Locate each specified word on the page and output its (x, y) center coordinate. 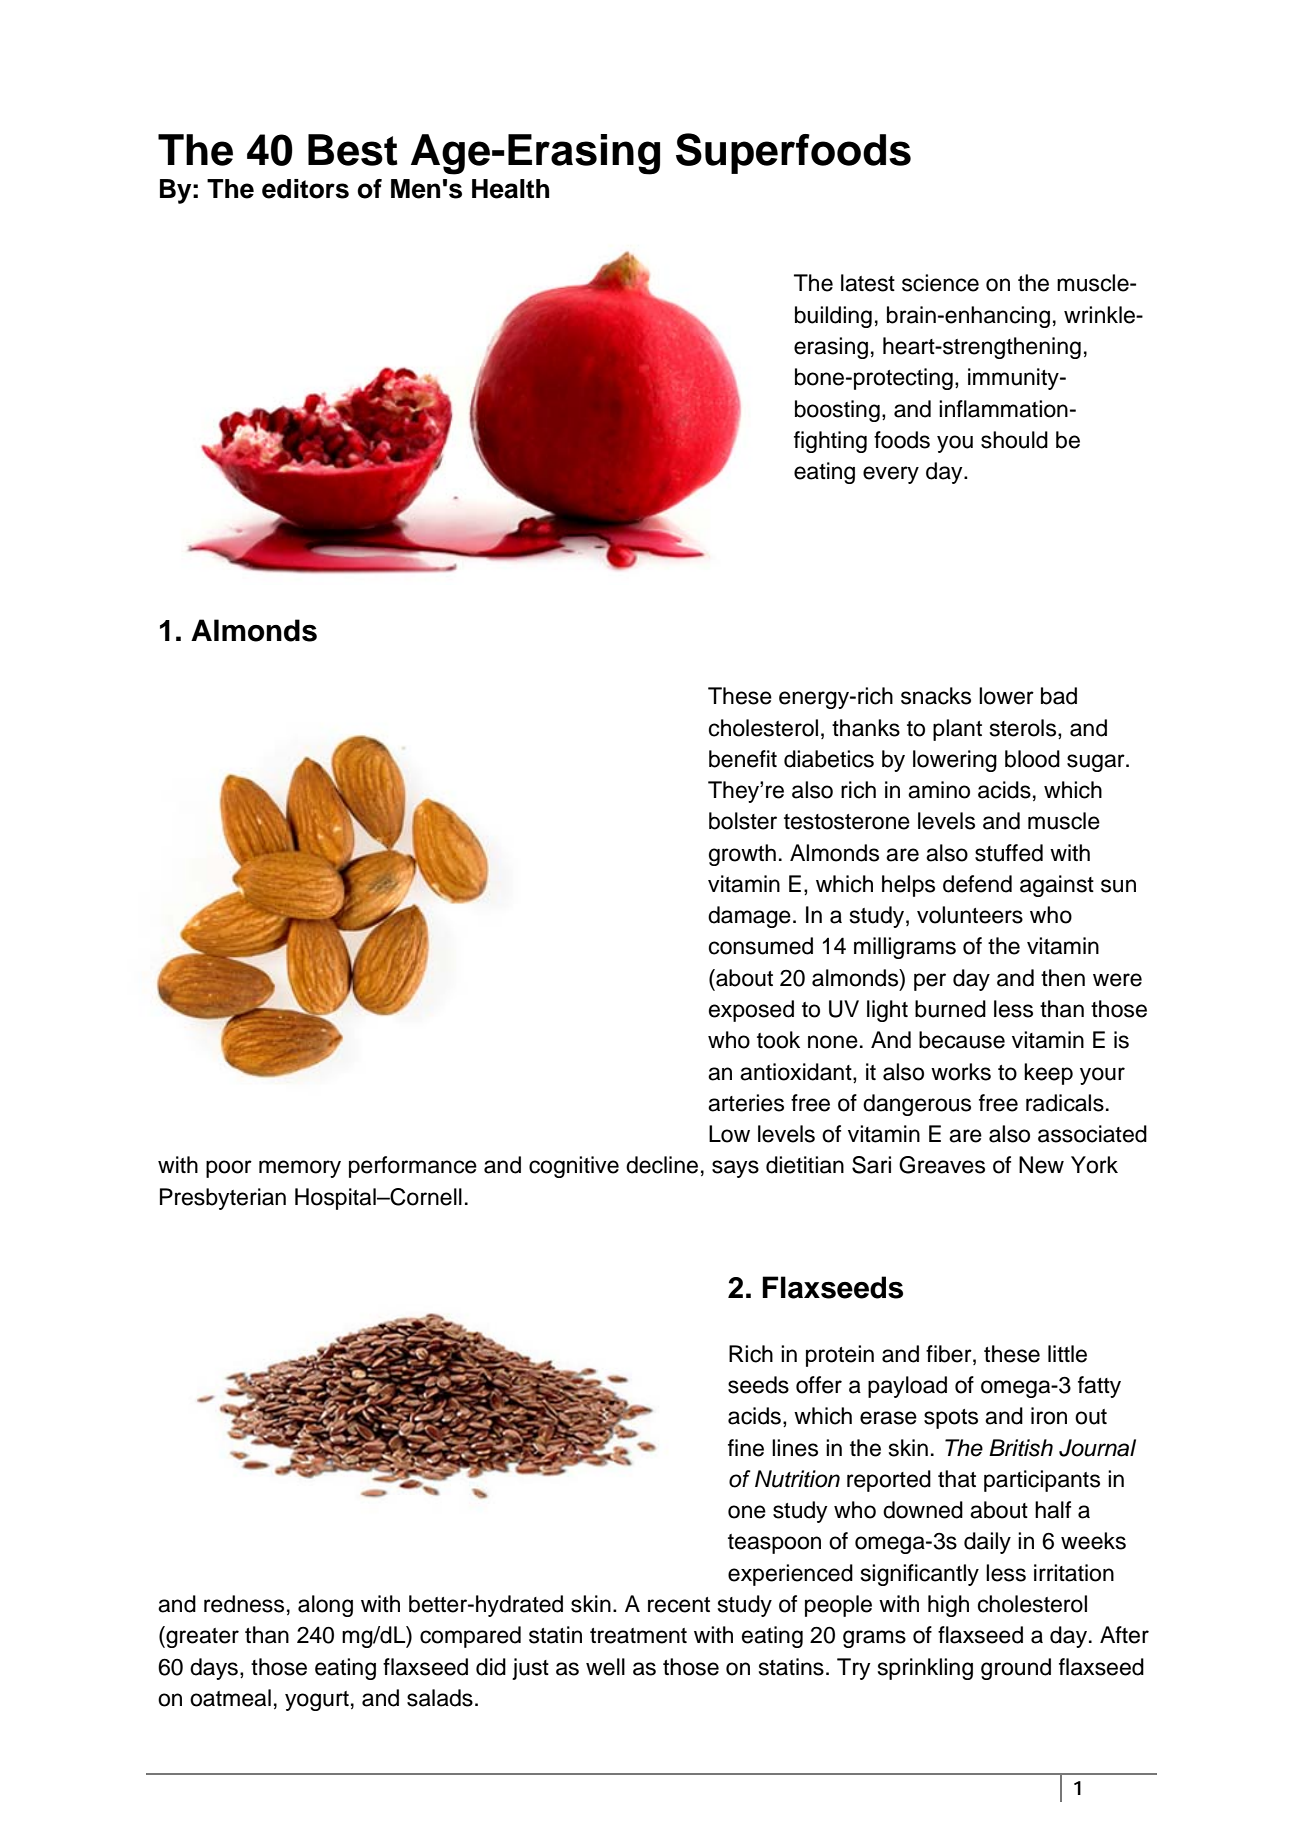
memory (300, 1169)
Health (510, 189)
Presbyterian (223, 1199)
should (1014, 440)
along (325, 1606)
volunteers (970, 915)
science (940, 283)
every (891, 475)
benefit (743, 759)
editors (305, 189)
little (1067, 1354)
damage (749, 917)
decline (662, 1165)
